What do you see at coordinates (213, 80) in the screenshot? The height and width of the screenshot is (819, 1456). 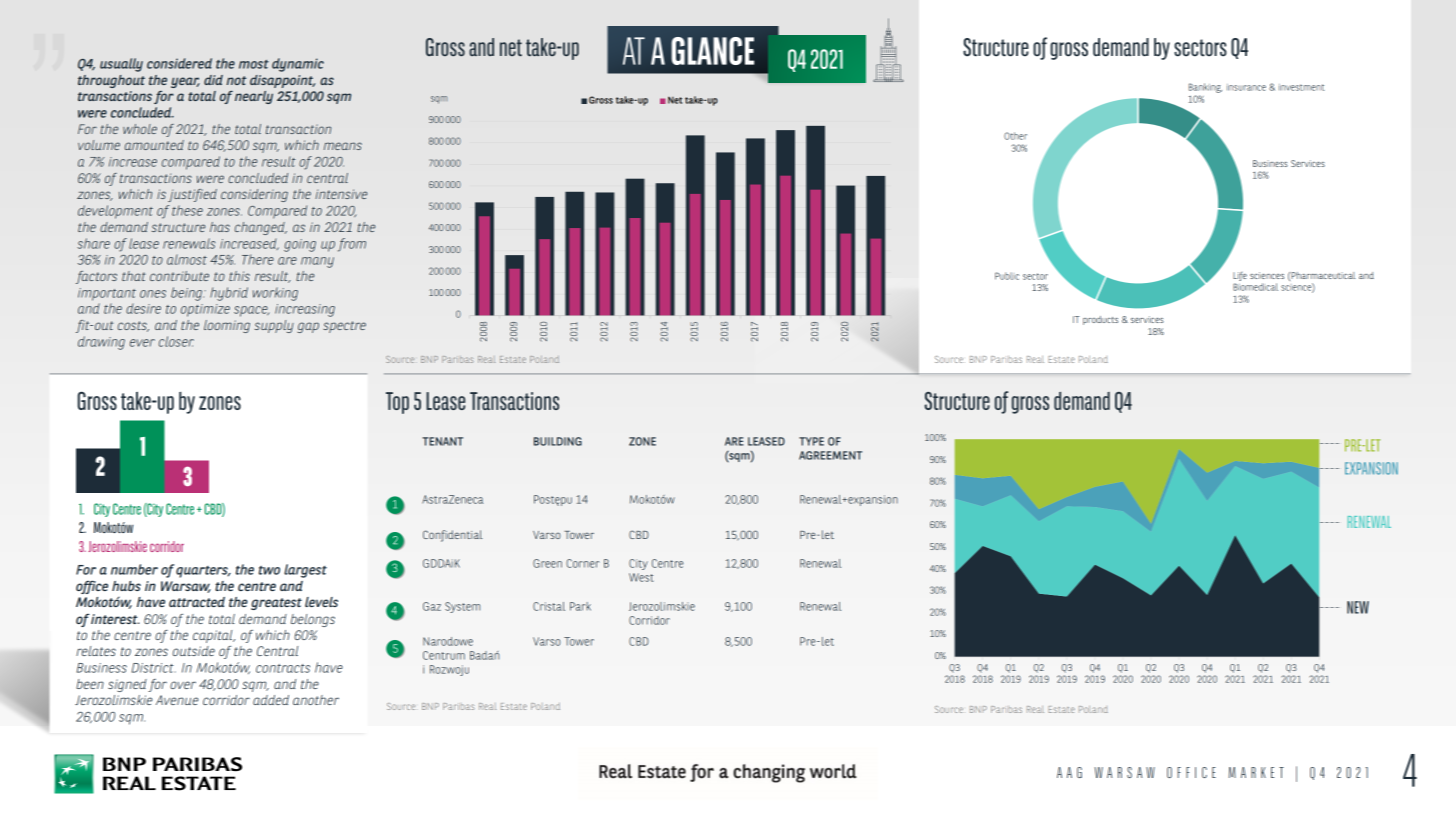 I see `did` at bounding box center [213, 80].
